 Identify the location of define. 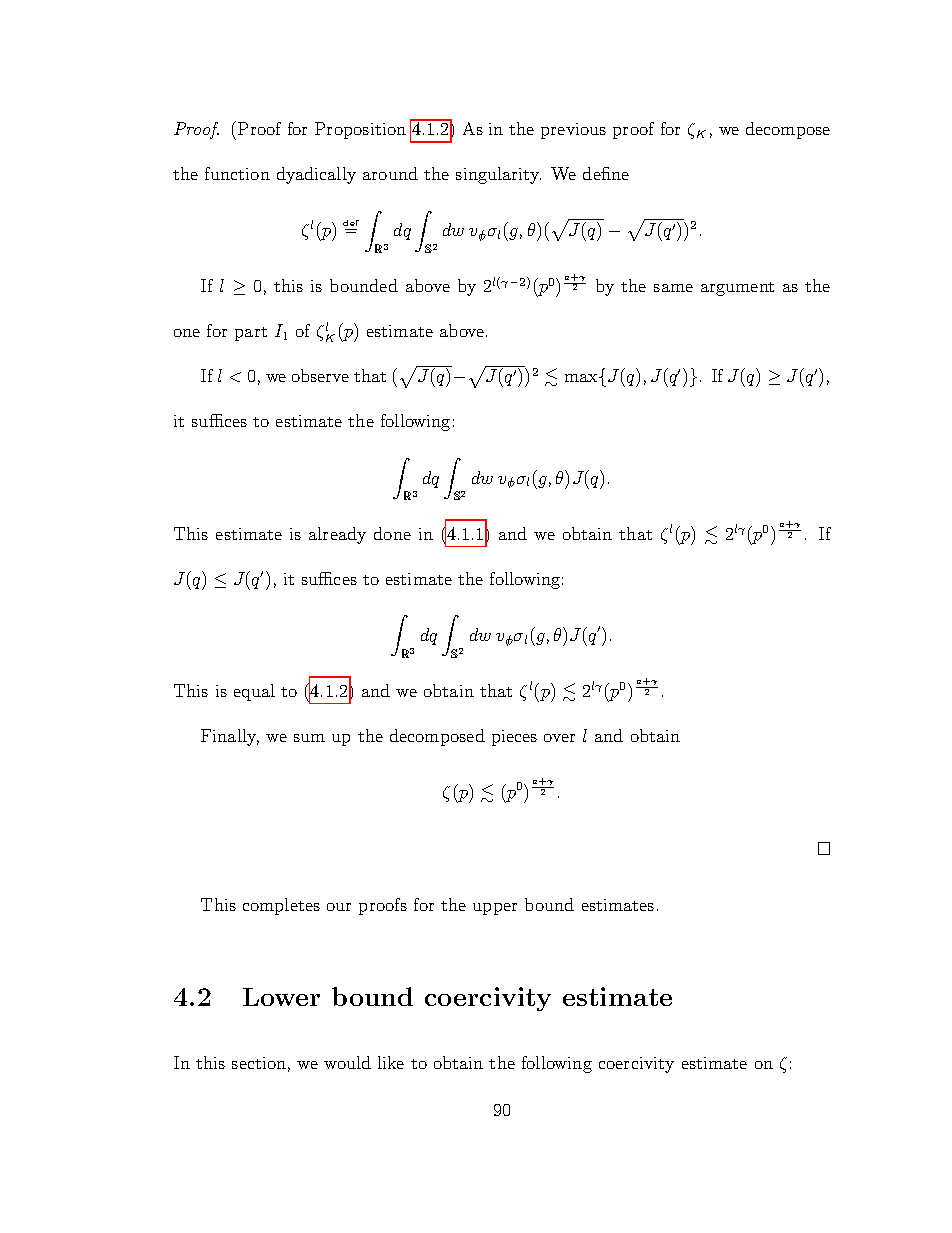
(606, 173).
